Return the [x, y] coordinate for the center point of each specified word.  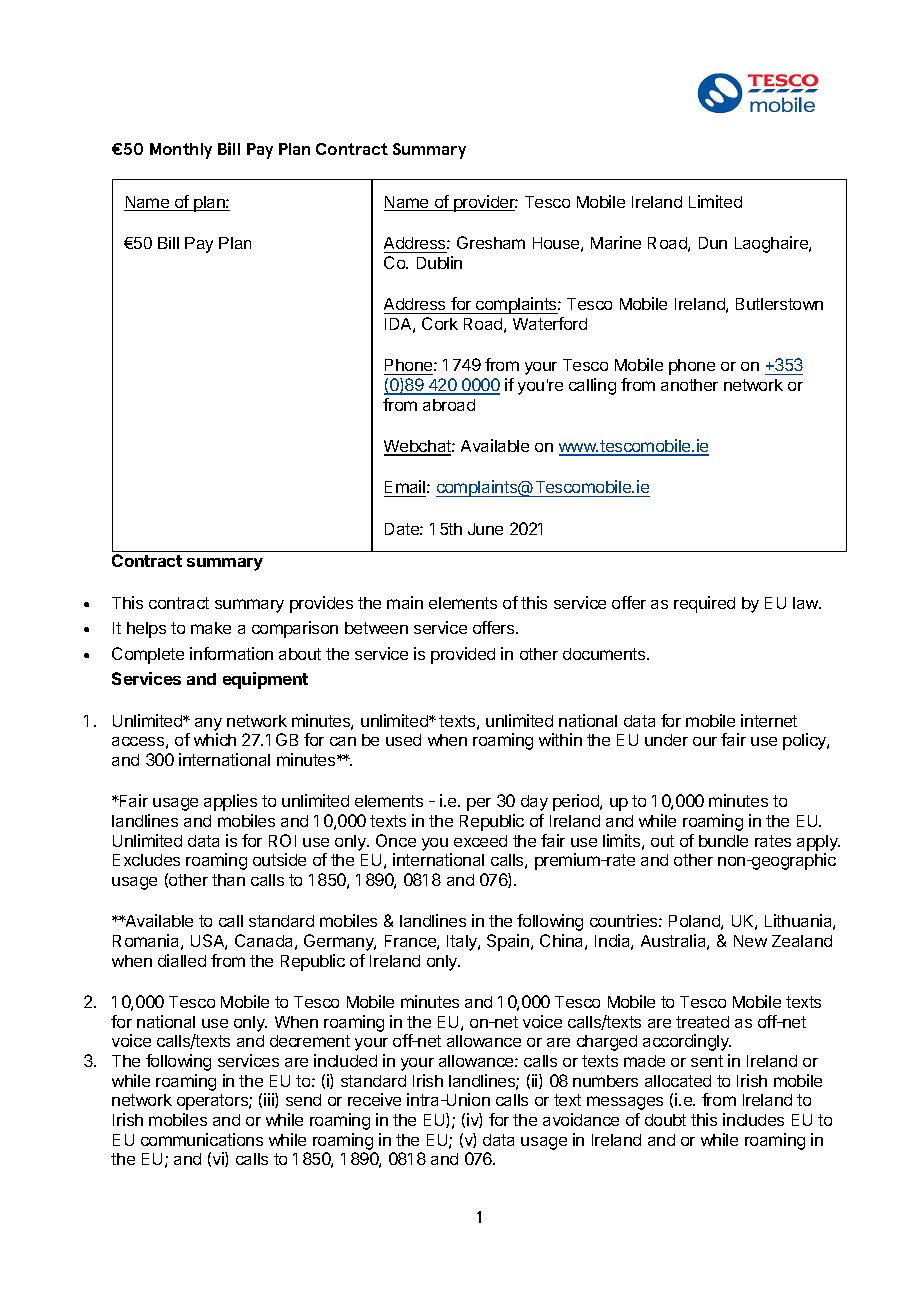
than [228, 880]
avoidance [581, 1119]
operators [213, 1102]
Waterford [550, 323]
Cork [440, 323]
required [704, 604]
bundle [723, 841]
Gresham [491, 242]
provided [463, 655]
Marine [616, 242]
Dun [713, 243]
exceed [480, 841]
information [231, 653]
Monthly [181, 151]
